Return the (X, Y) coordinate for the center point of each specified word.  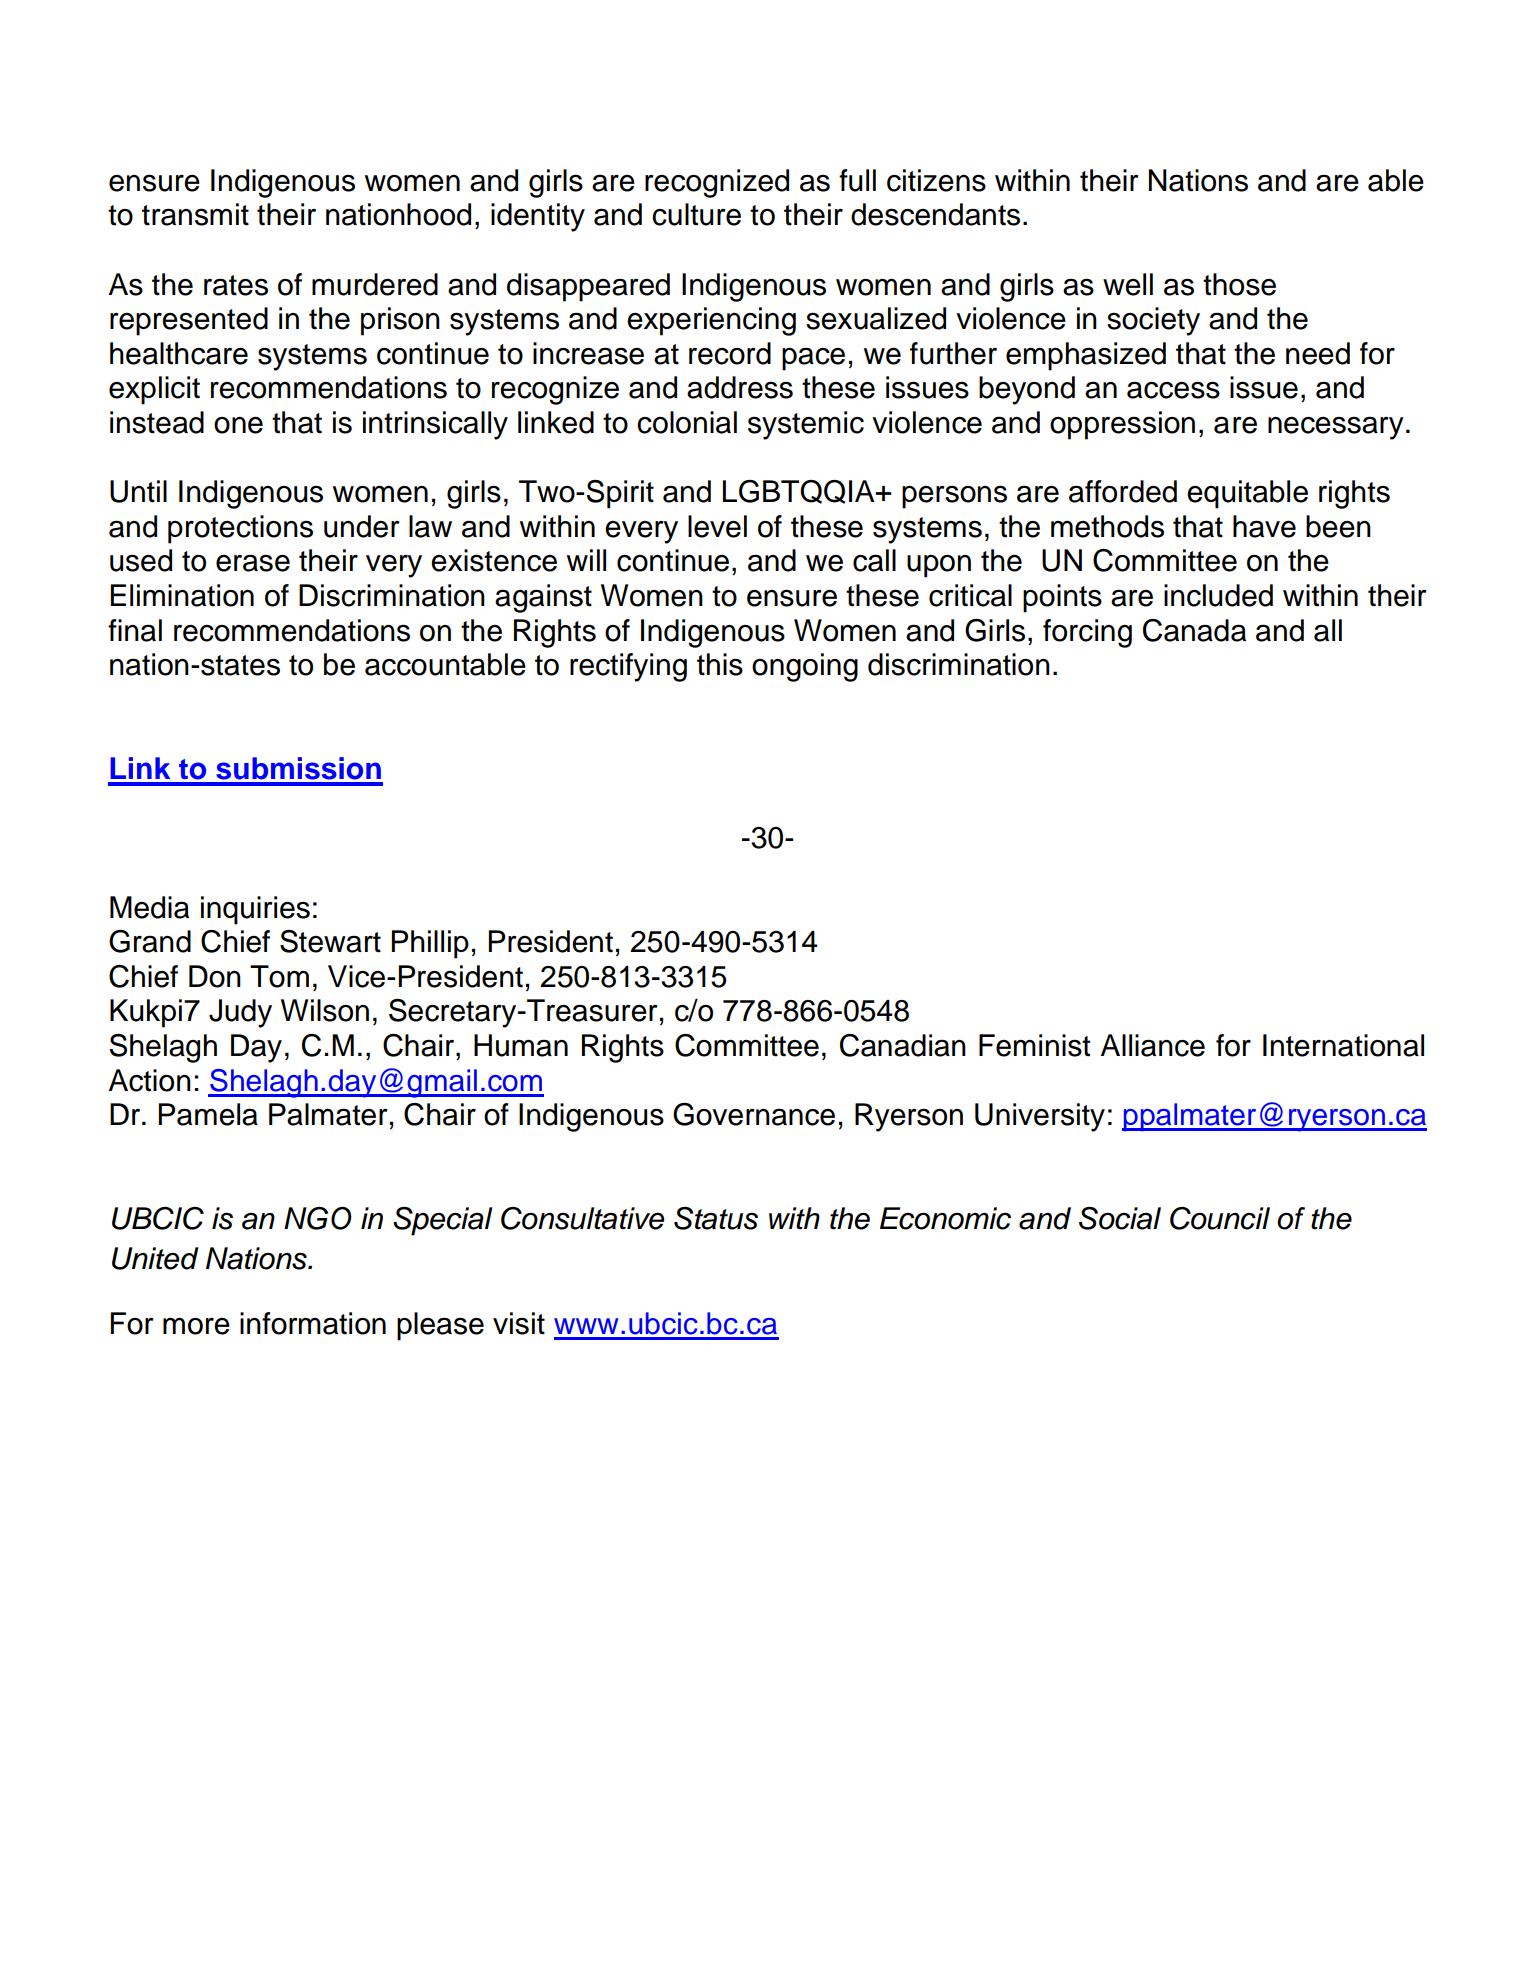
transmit (195, 214)
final (135, 630)
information (313, 1323)
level (717, 526)
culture (696, 214)
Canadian (903, 1045)
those (1239, 284)
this (720, 664)
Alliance (1153, 1045)
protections (240, 529)
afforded (1123, 491)
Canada (1194, 630)
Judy (240, 1013)
